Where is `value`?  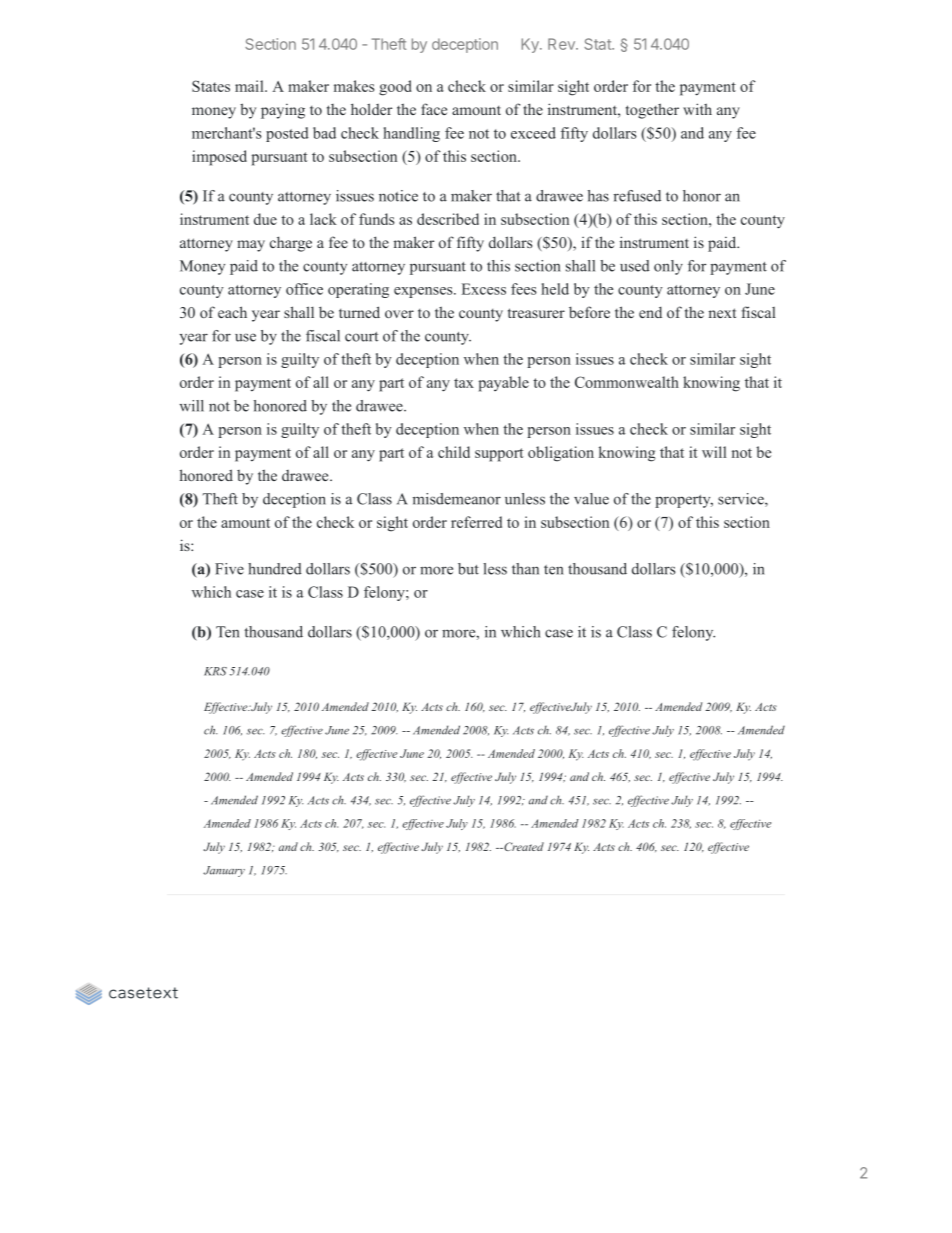 value is located at coordinates (591, 499).
